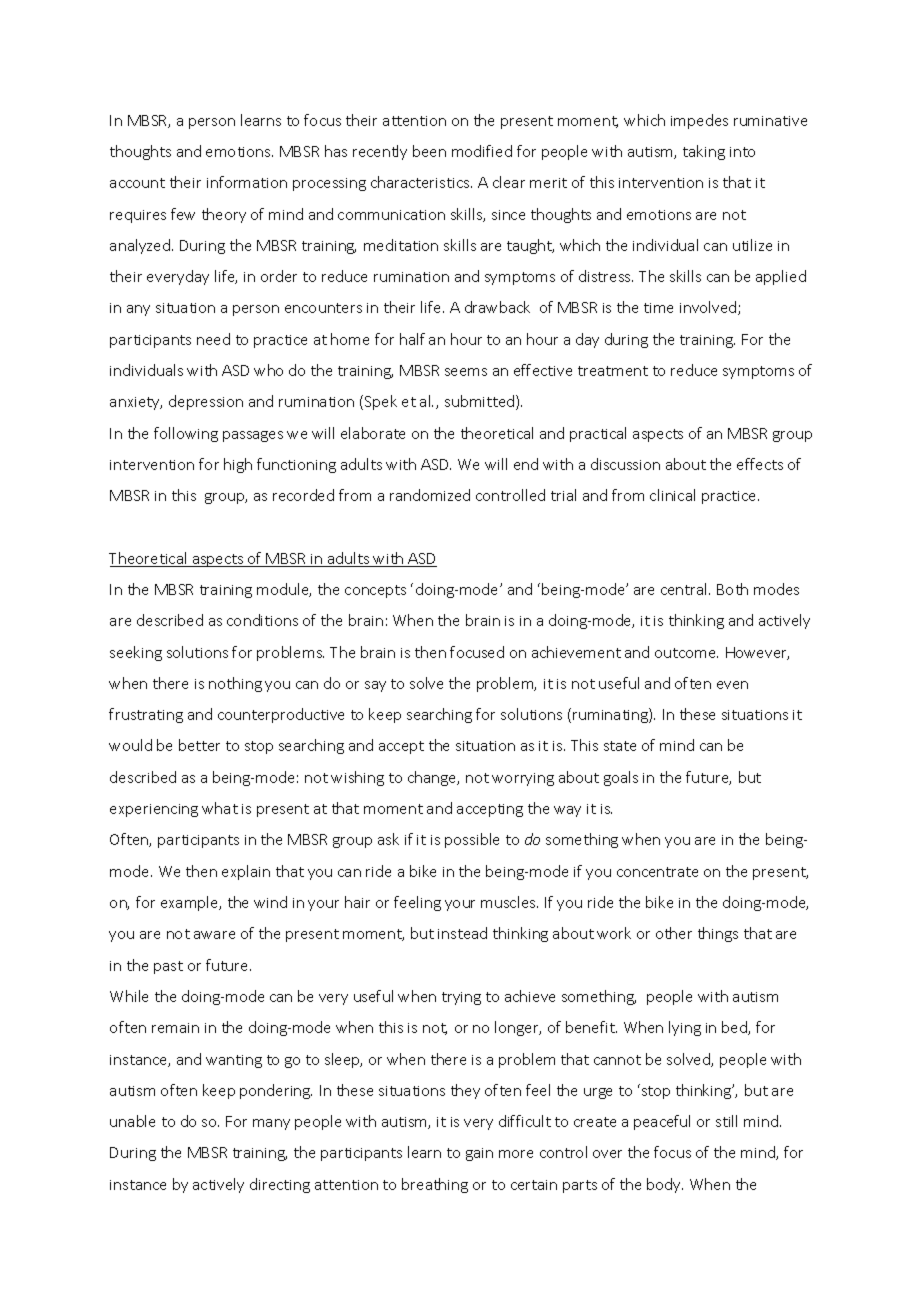 Image resolution: width=924 pixels, height=1308 pixels. I want to click on submitted, so click(481, 402).
